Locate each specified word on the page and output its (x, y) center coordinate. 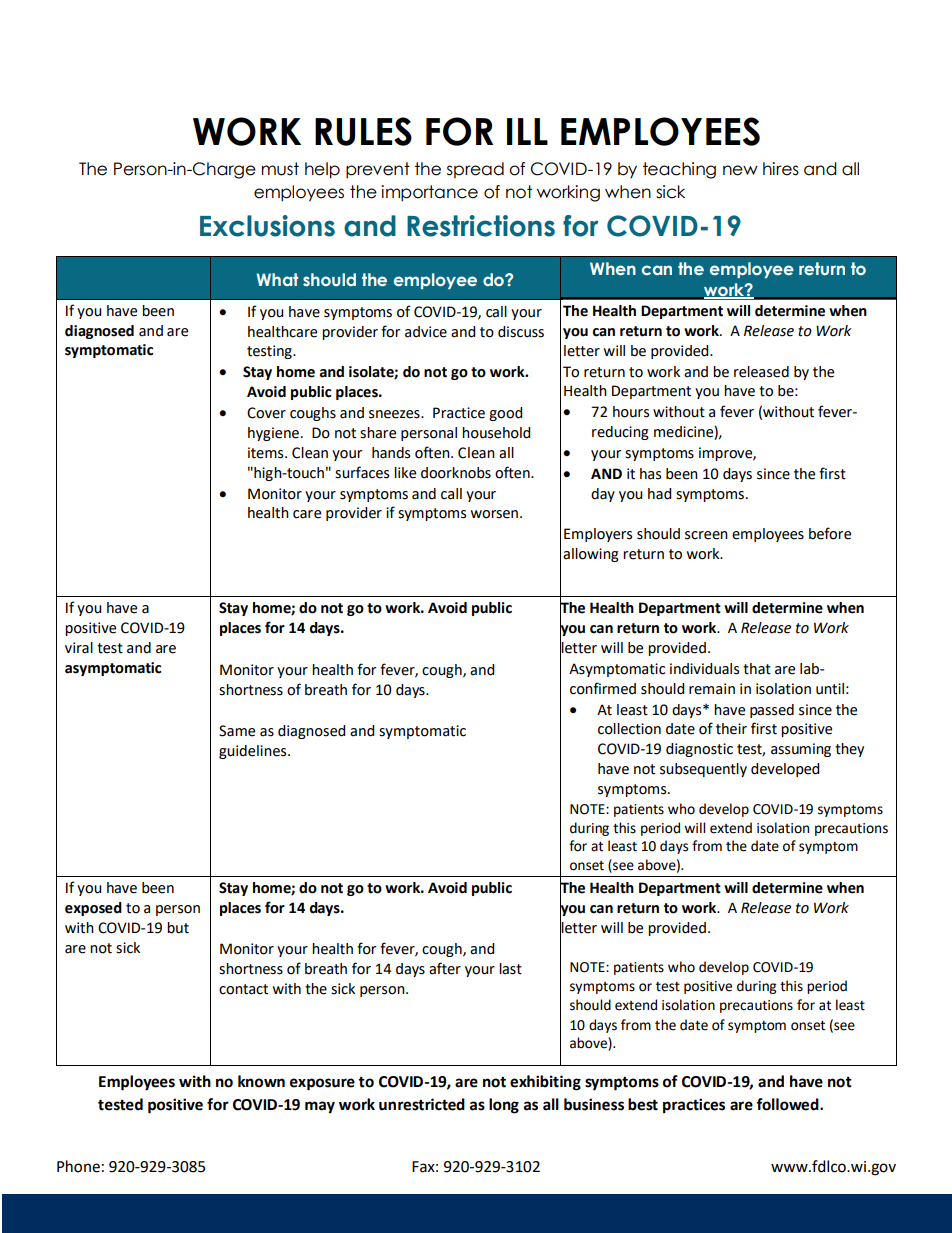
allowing (591, 555)
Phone (78, 1166)
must (280, 169)
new (740, 170)
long (504, 1106)
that (757, 669)
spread (475, 170)
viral (79, 648)
